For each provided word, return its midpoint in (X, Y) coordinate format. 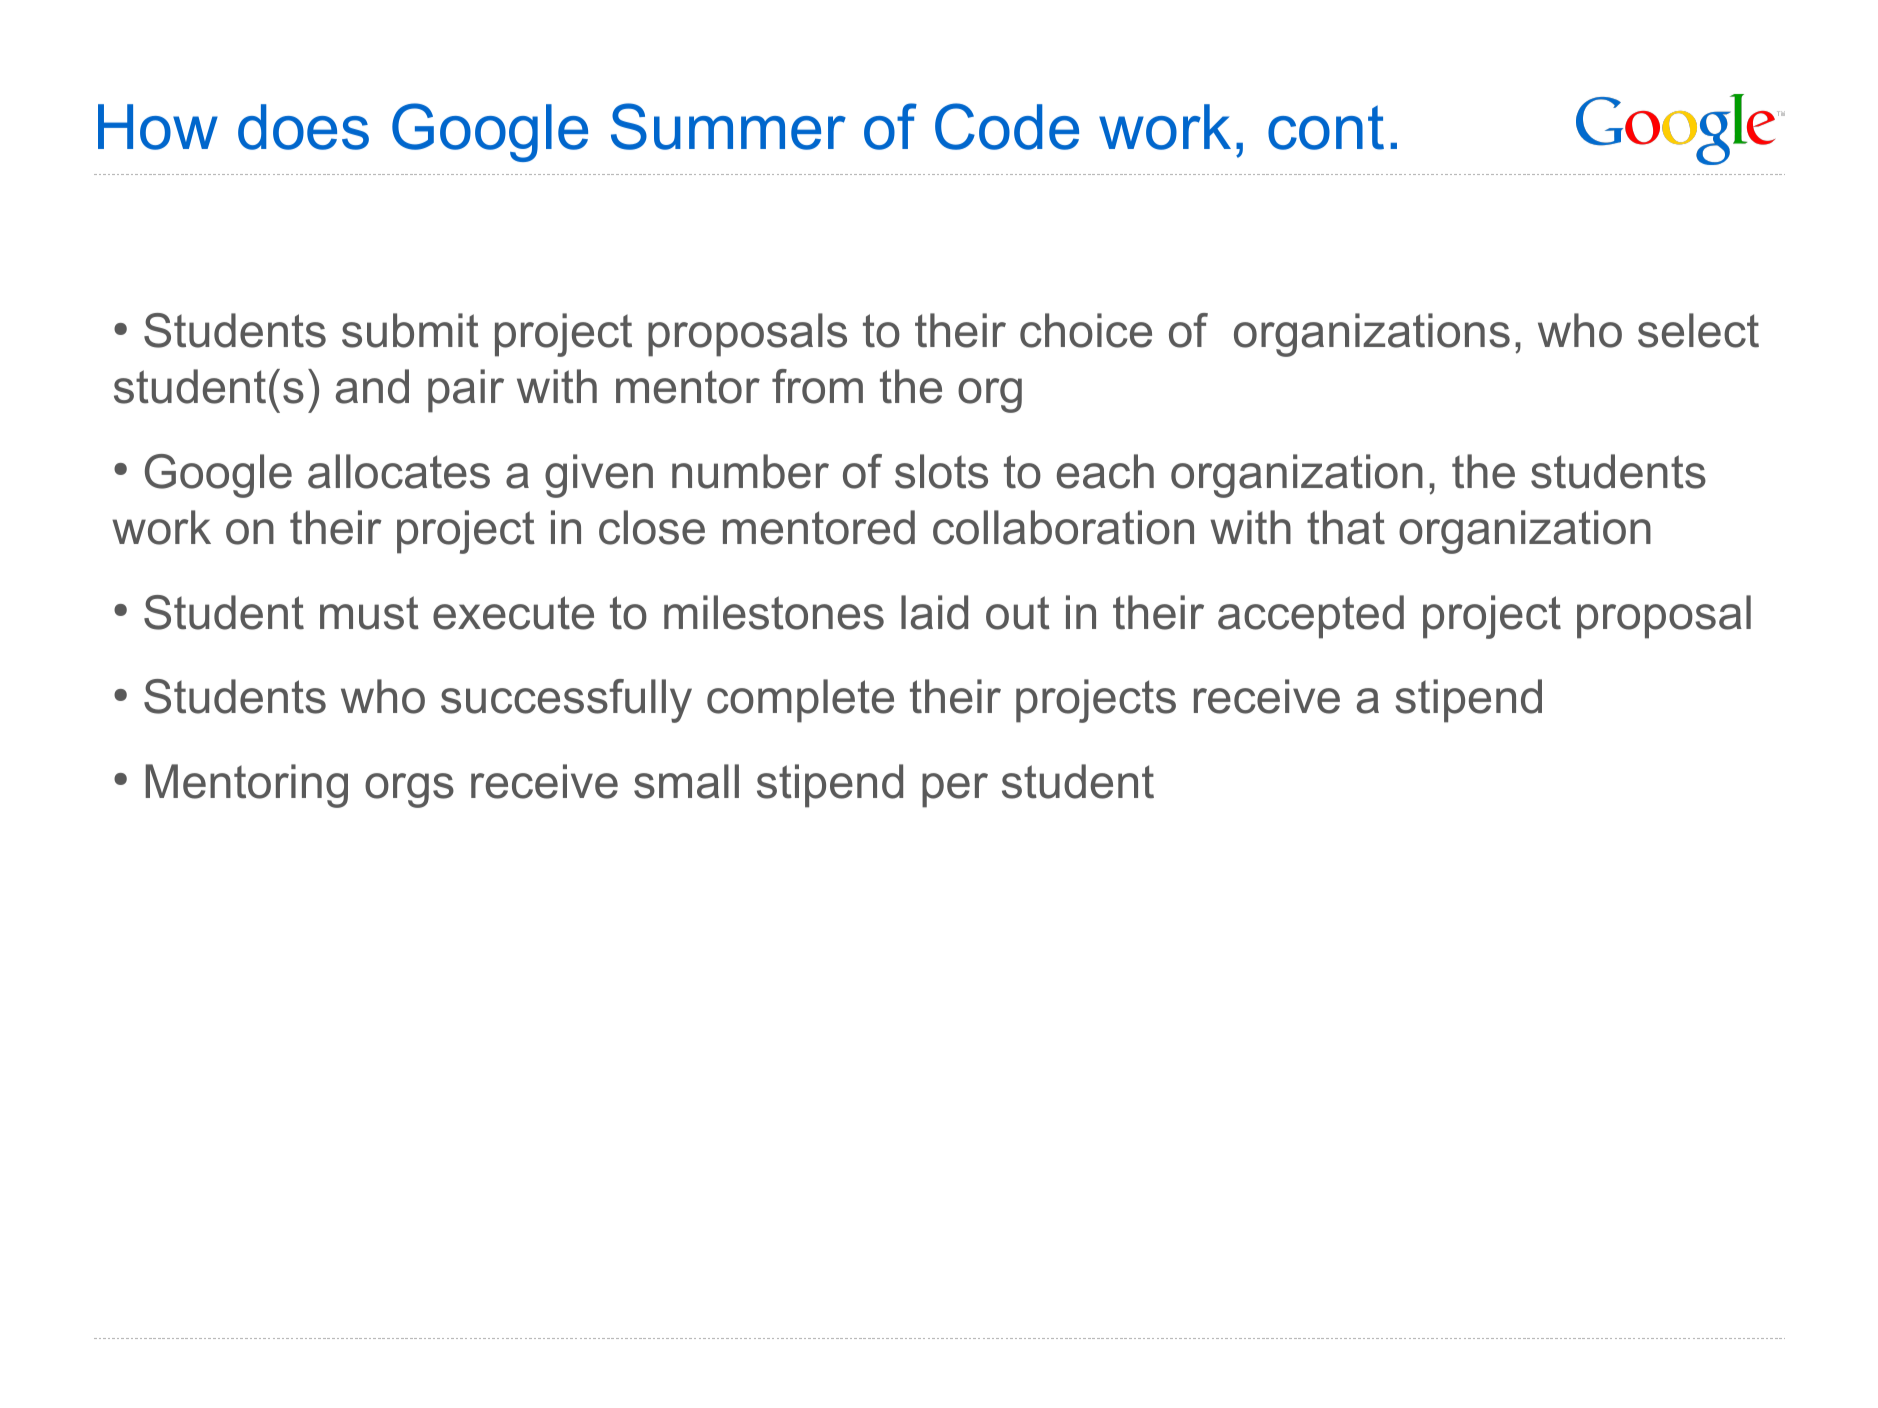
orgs (409, 790)
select (1698, 330)
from (817, 386)
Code (1007, 126)
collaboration (1063, 527)
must (369, 613)
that (1346, 527)
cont (1326, 127)
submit (410, 330)
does (303, 127)
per (955, 790)
